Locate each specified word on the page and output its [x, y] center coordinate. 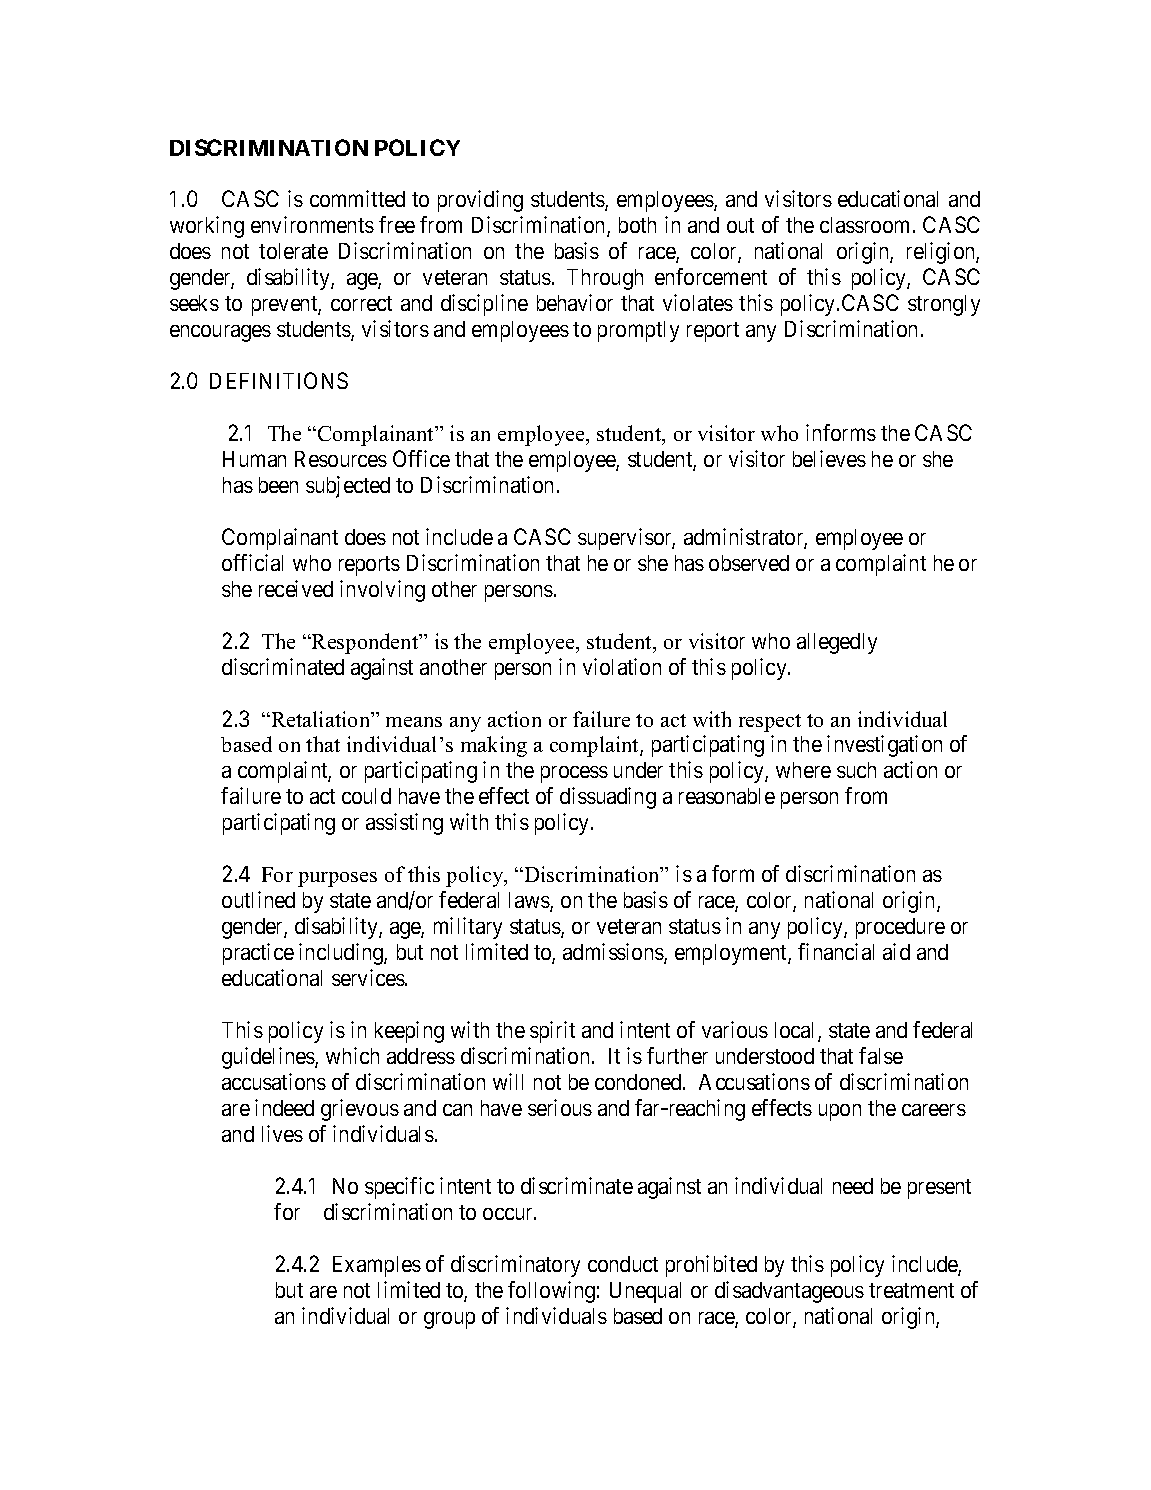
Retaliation [321, 719]
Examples [377, 1266]
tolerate [293, 251]
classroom [864, 225]
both [637, 225]
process [574, 774]
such [856, 770]
